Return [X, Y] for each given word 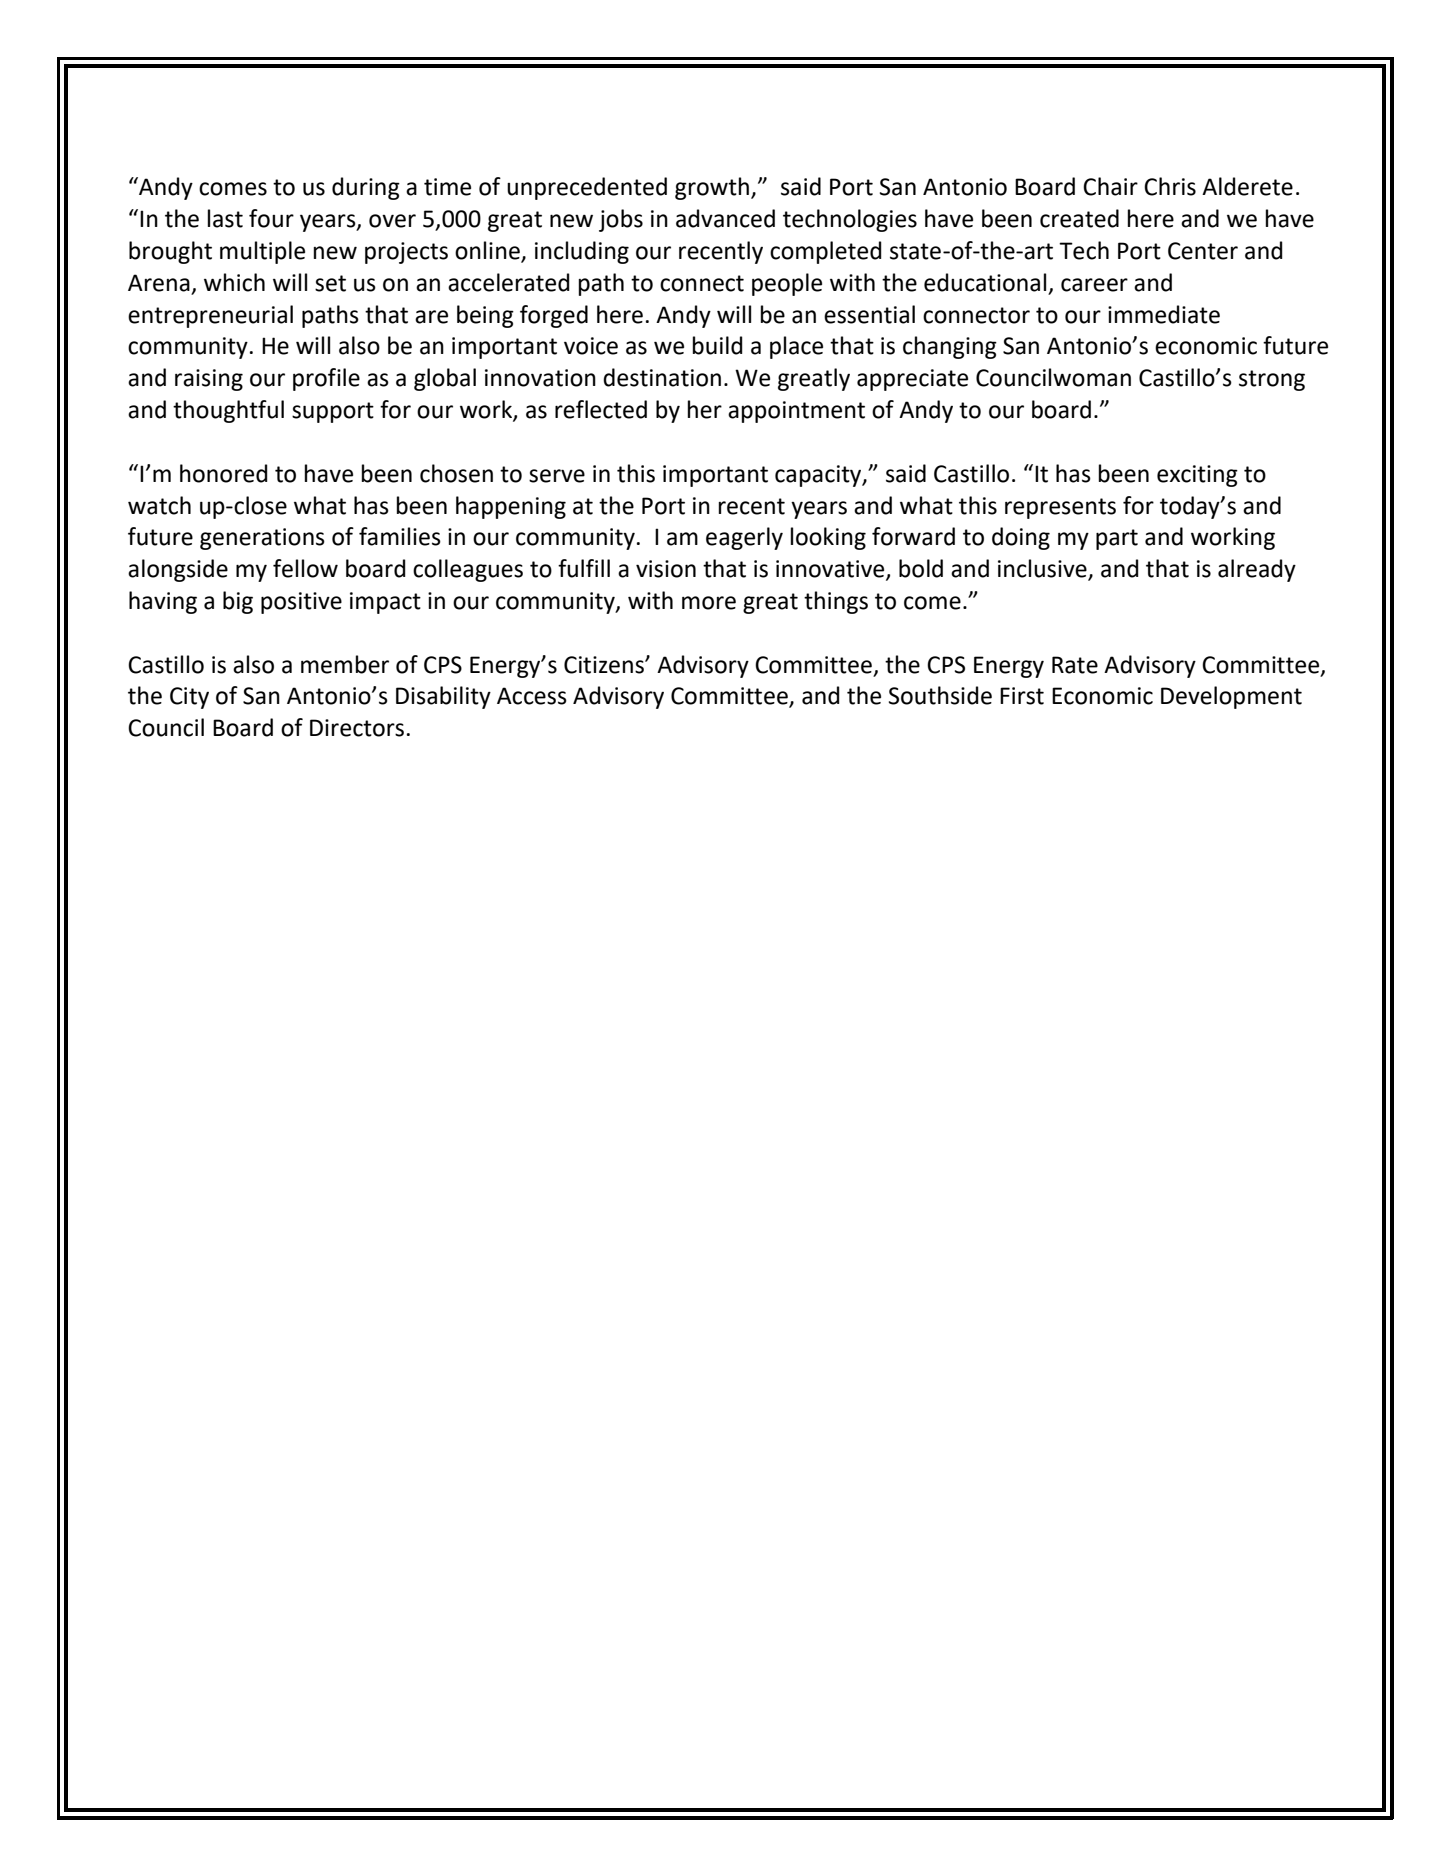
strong [1272, 380]
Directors [357, 728]
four [271, 218]
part [1117, 539]
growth [713, 188]
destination [662, 377]
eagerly [744, 538]
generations [262, 539]
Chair [1110, 186]
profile [326, 379]
